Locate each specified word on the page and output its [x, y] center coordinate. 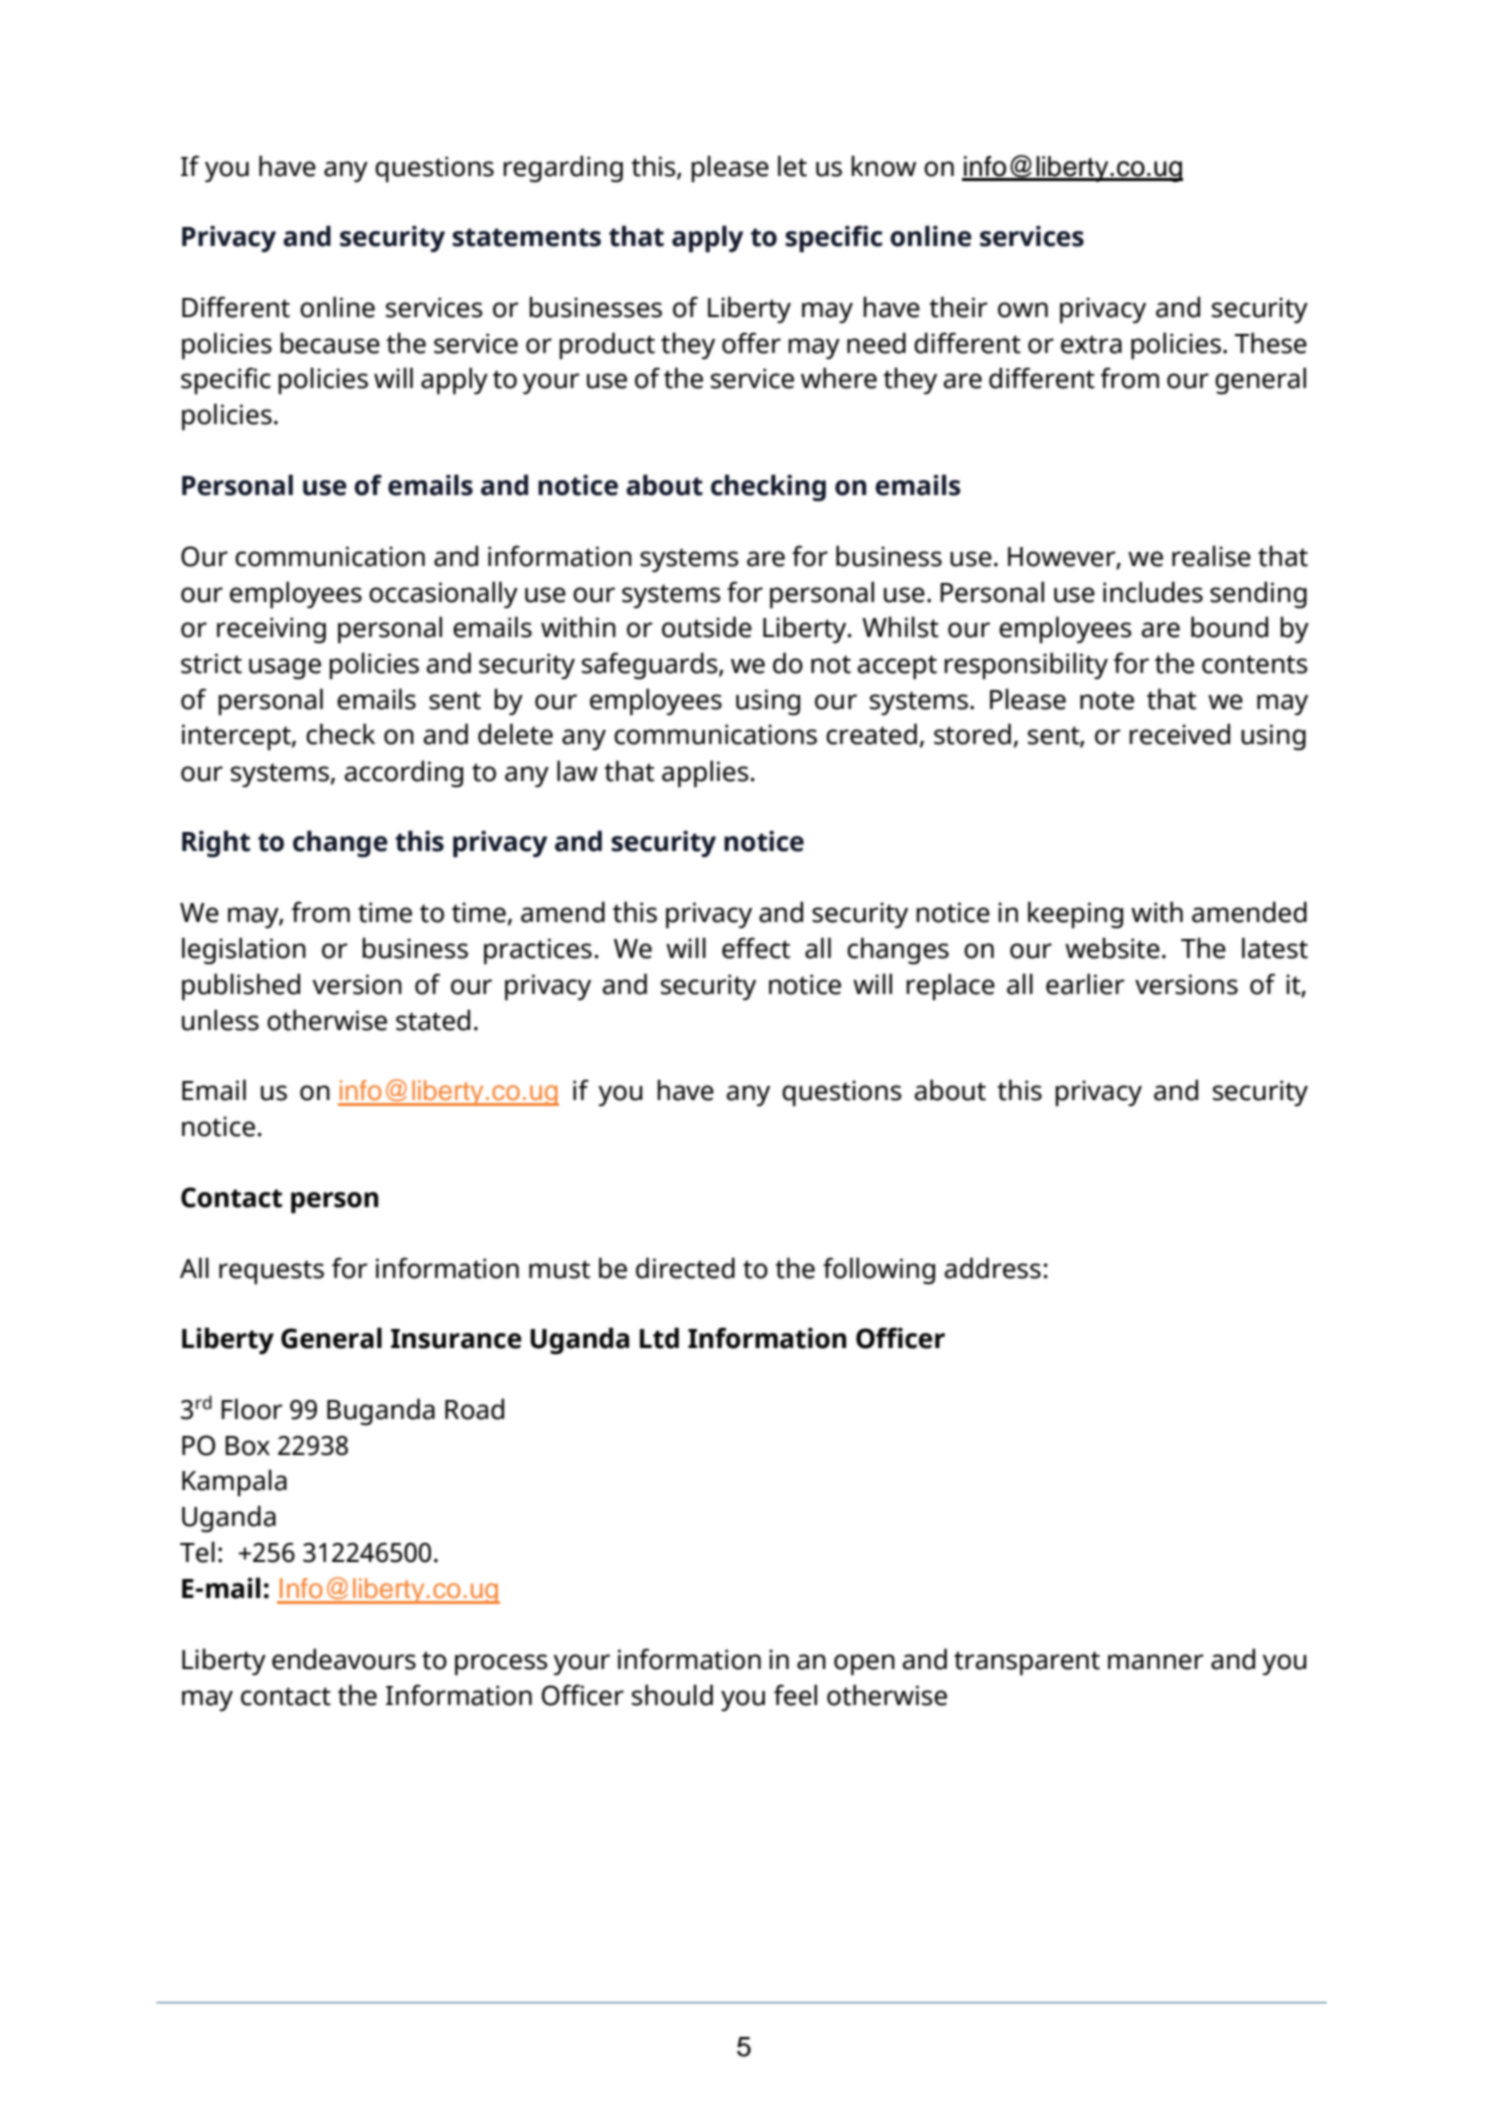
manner [1156, 1662]
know [883, 166]
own [1023, 310]
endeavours [344, 1659]
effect [756, 948]
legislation [244, 951]
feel [795, 1695]
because [330, 343]
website [1112, 948]
